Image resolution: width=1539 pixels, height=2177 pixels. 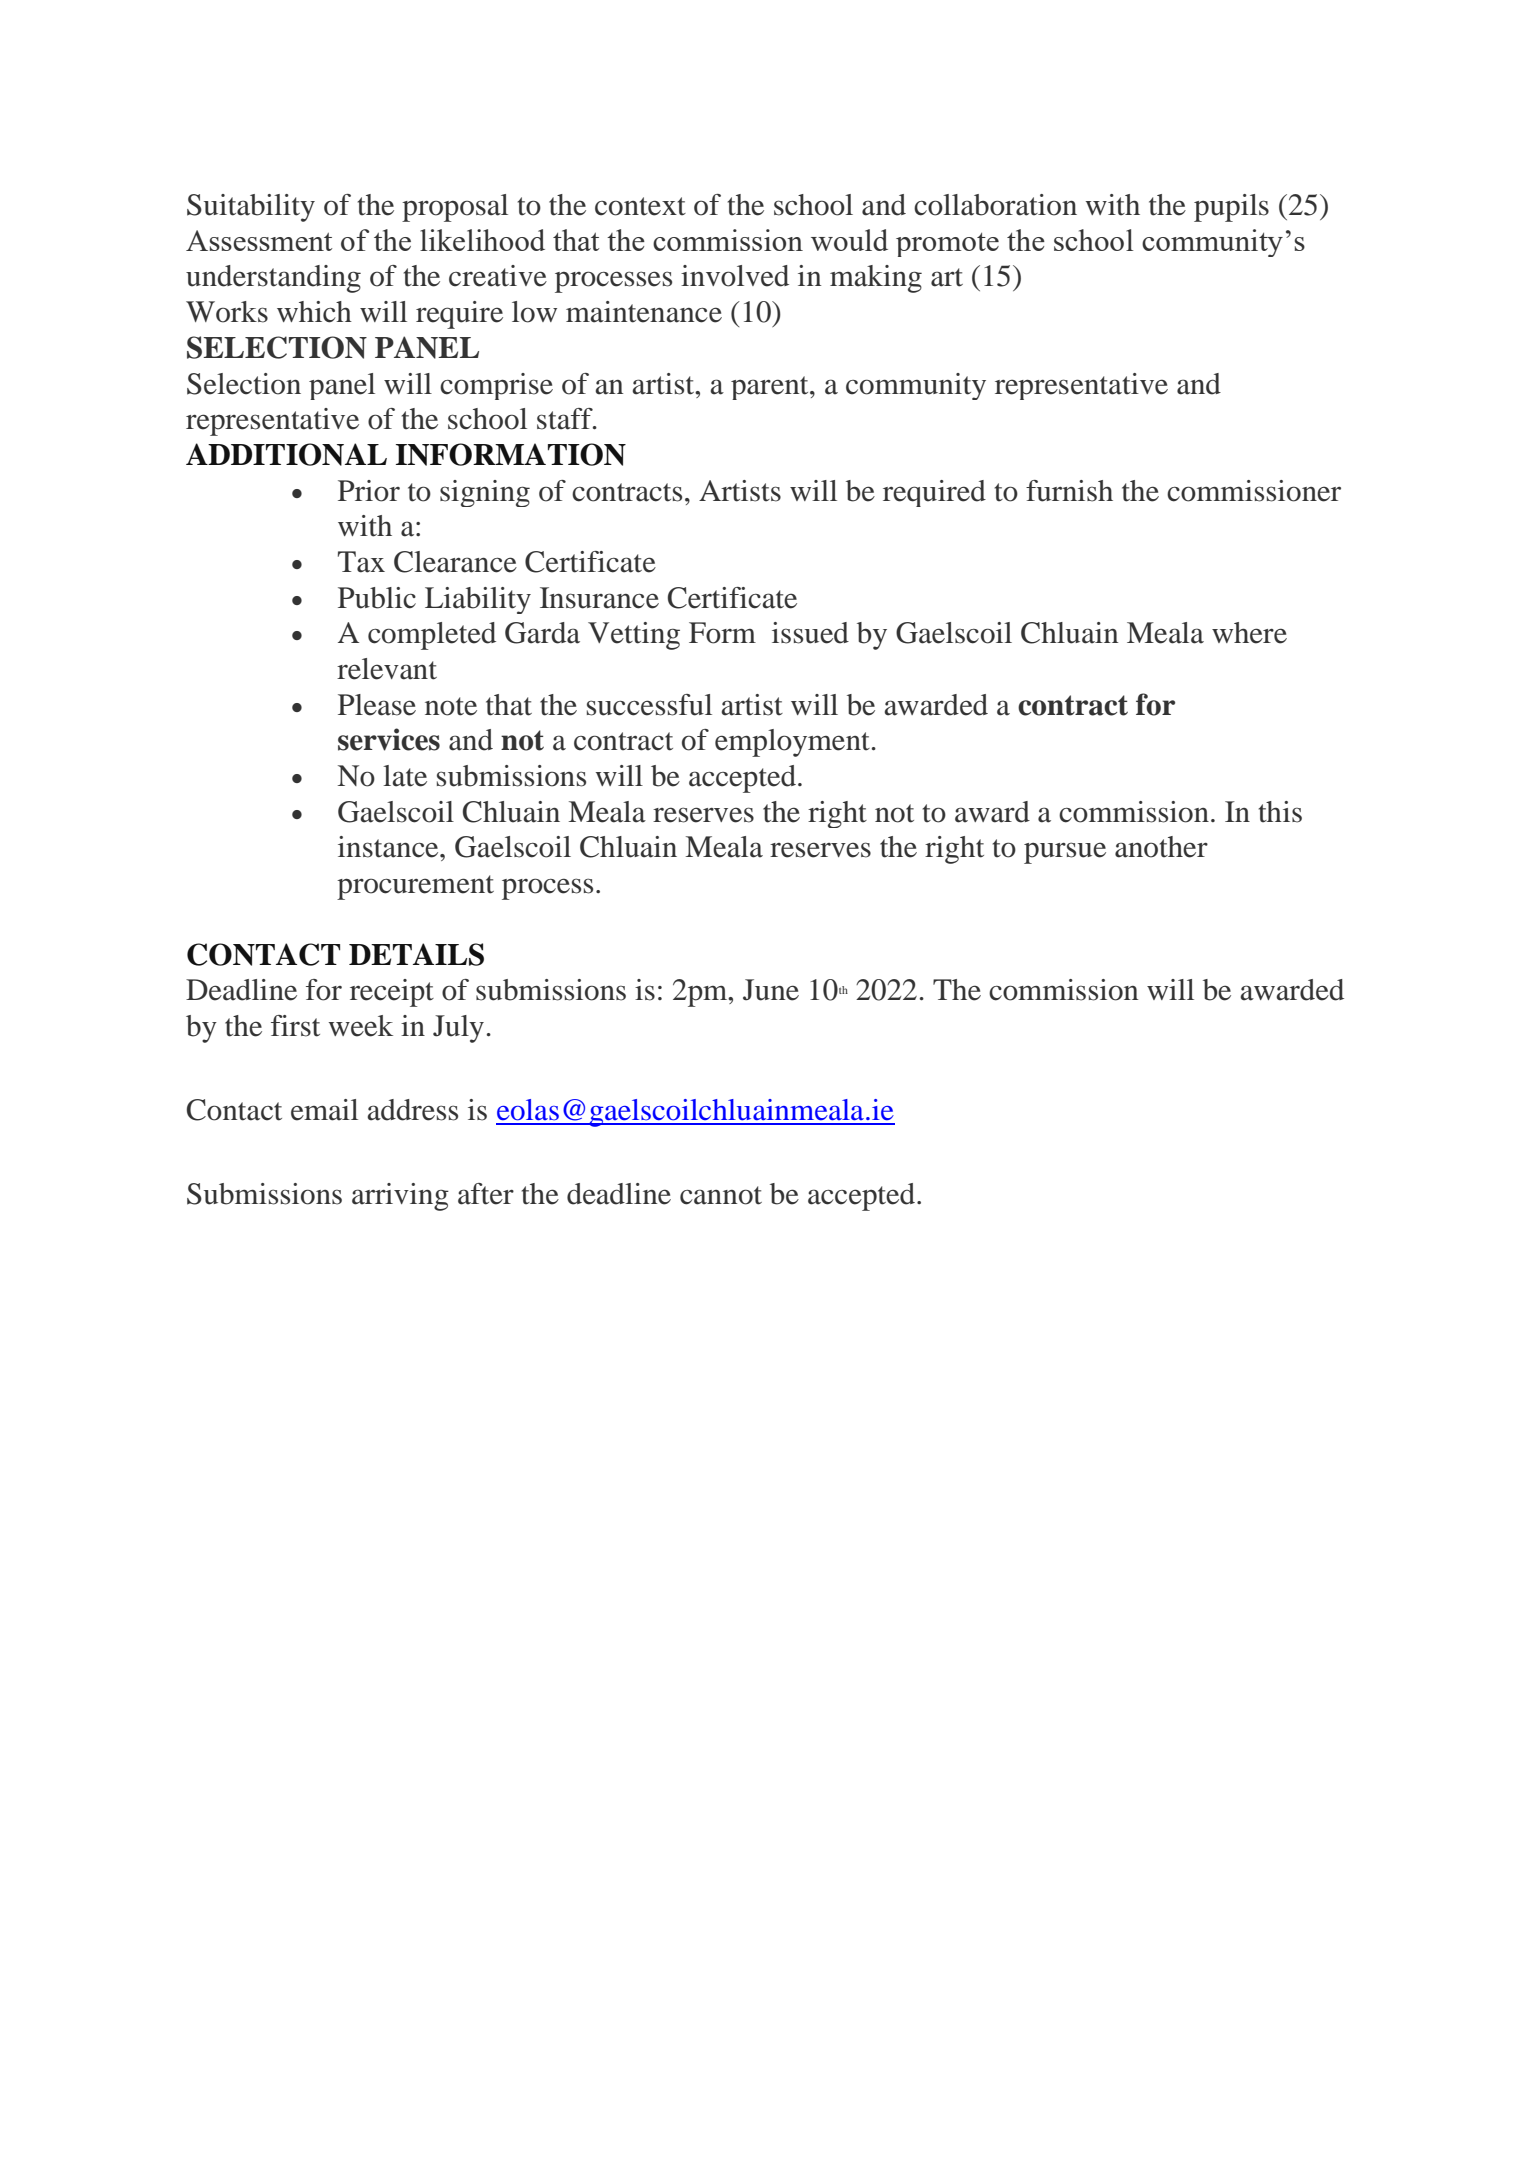 I want to click on involved, so click(x=735, y=276).
